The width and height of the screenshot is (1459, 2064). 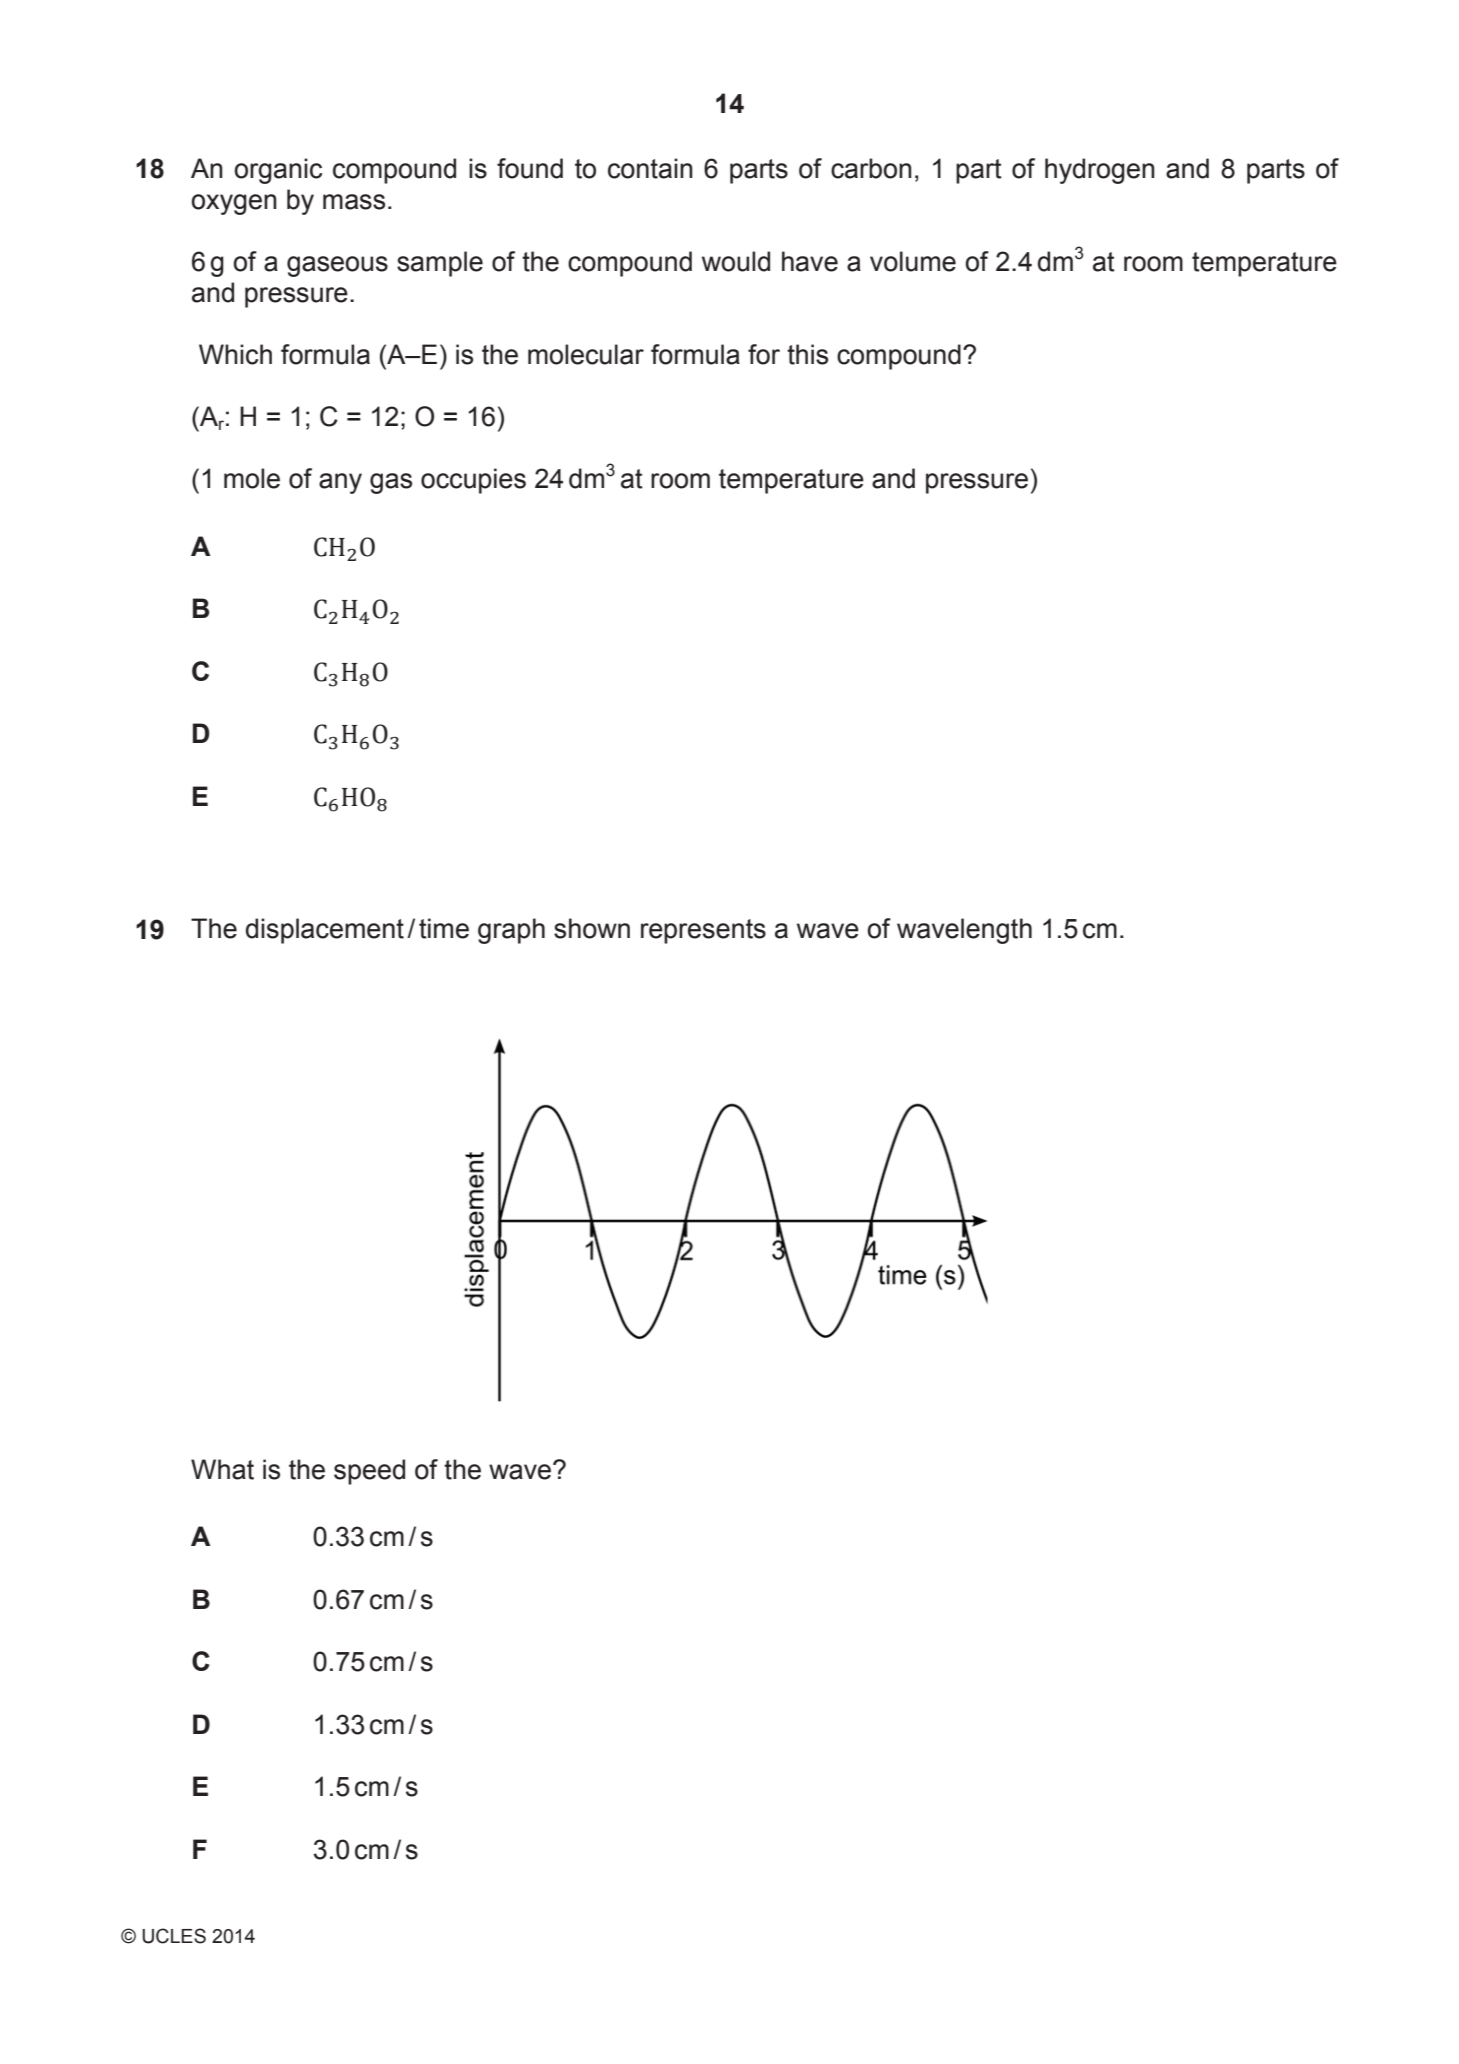 What do you see at coordinates (807, 354) in the screenshot?
I see `this` at bounding box center [807, 354].
